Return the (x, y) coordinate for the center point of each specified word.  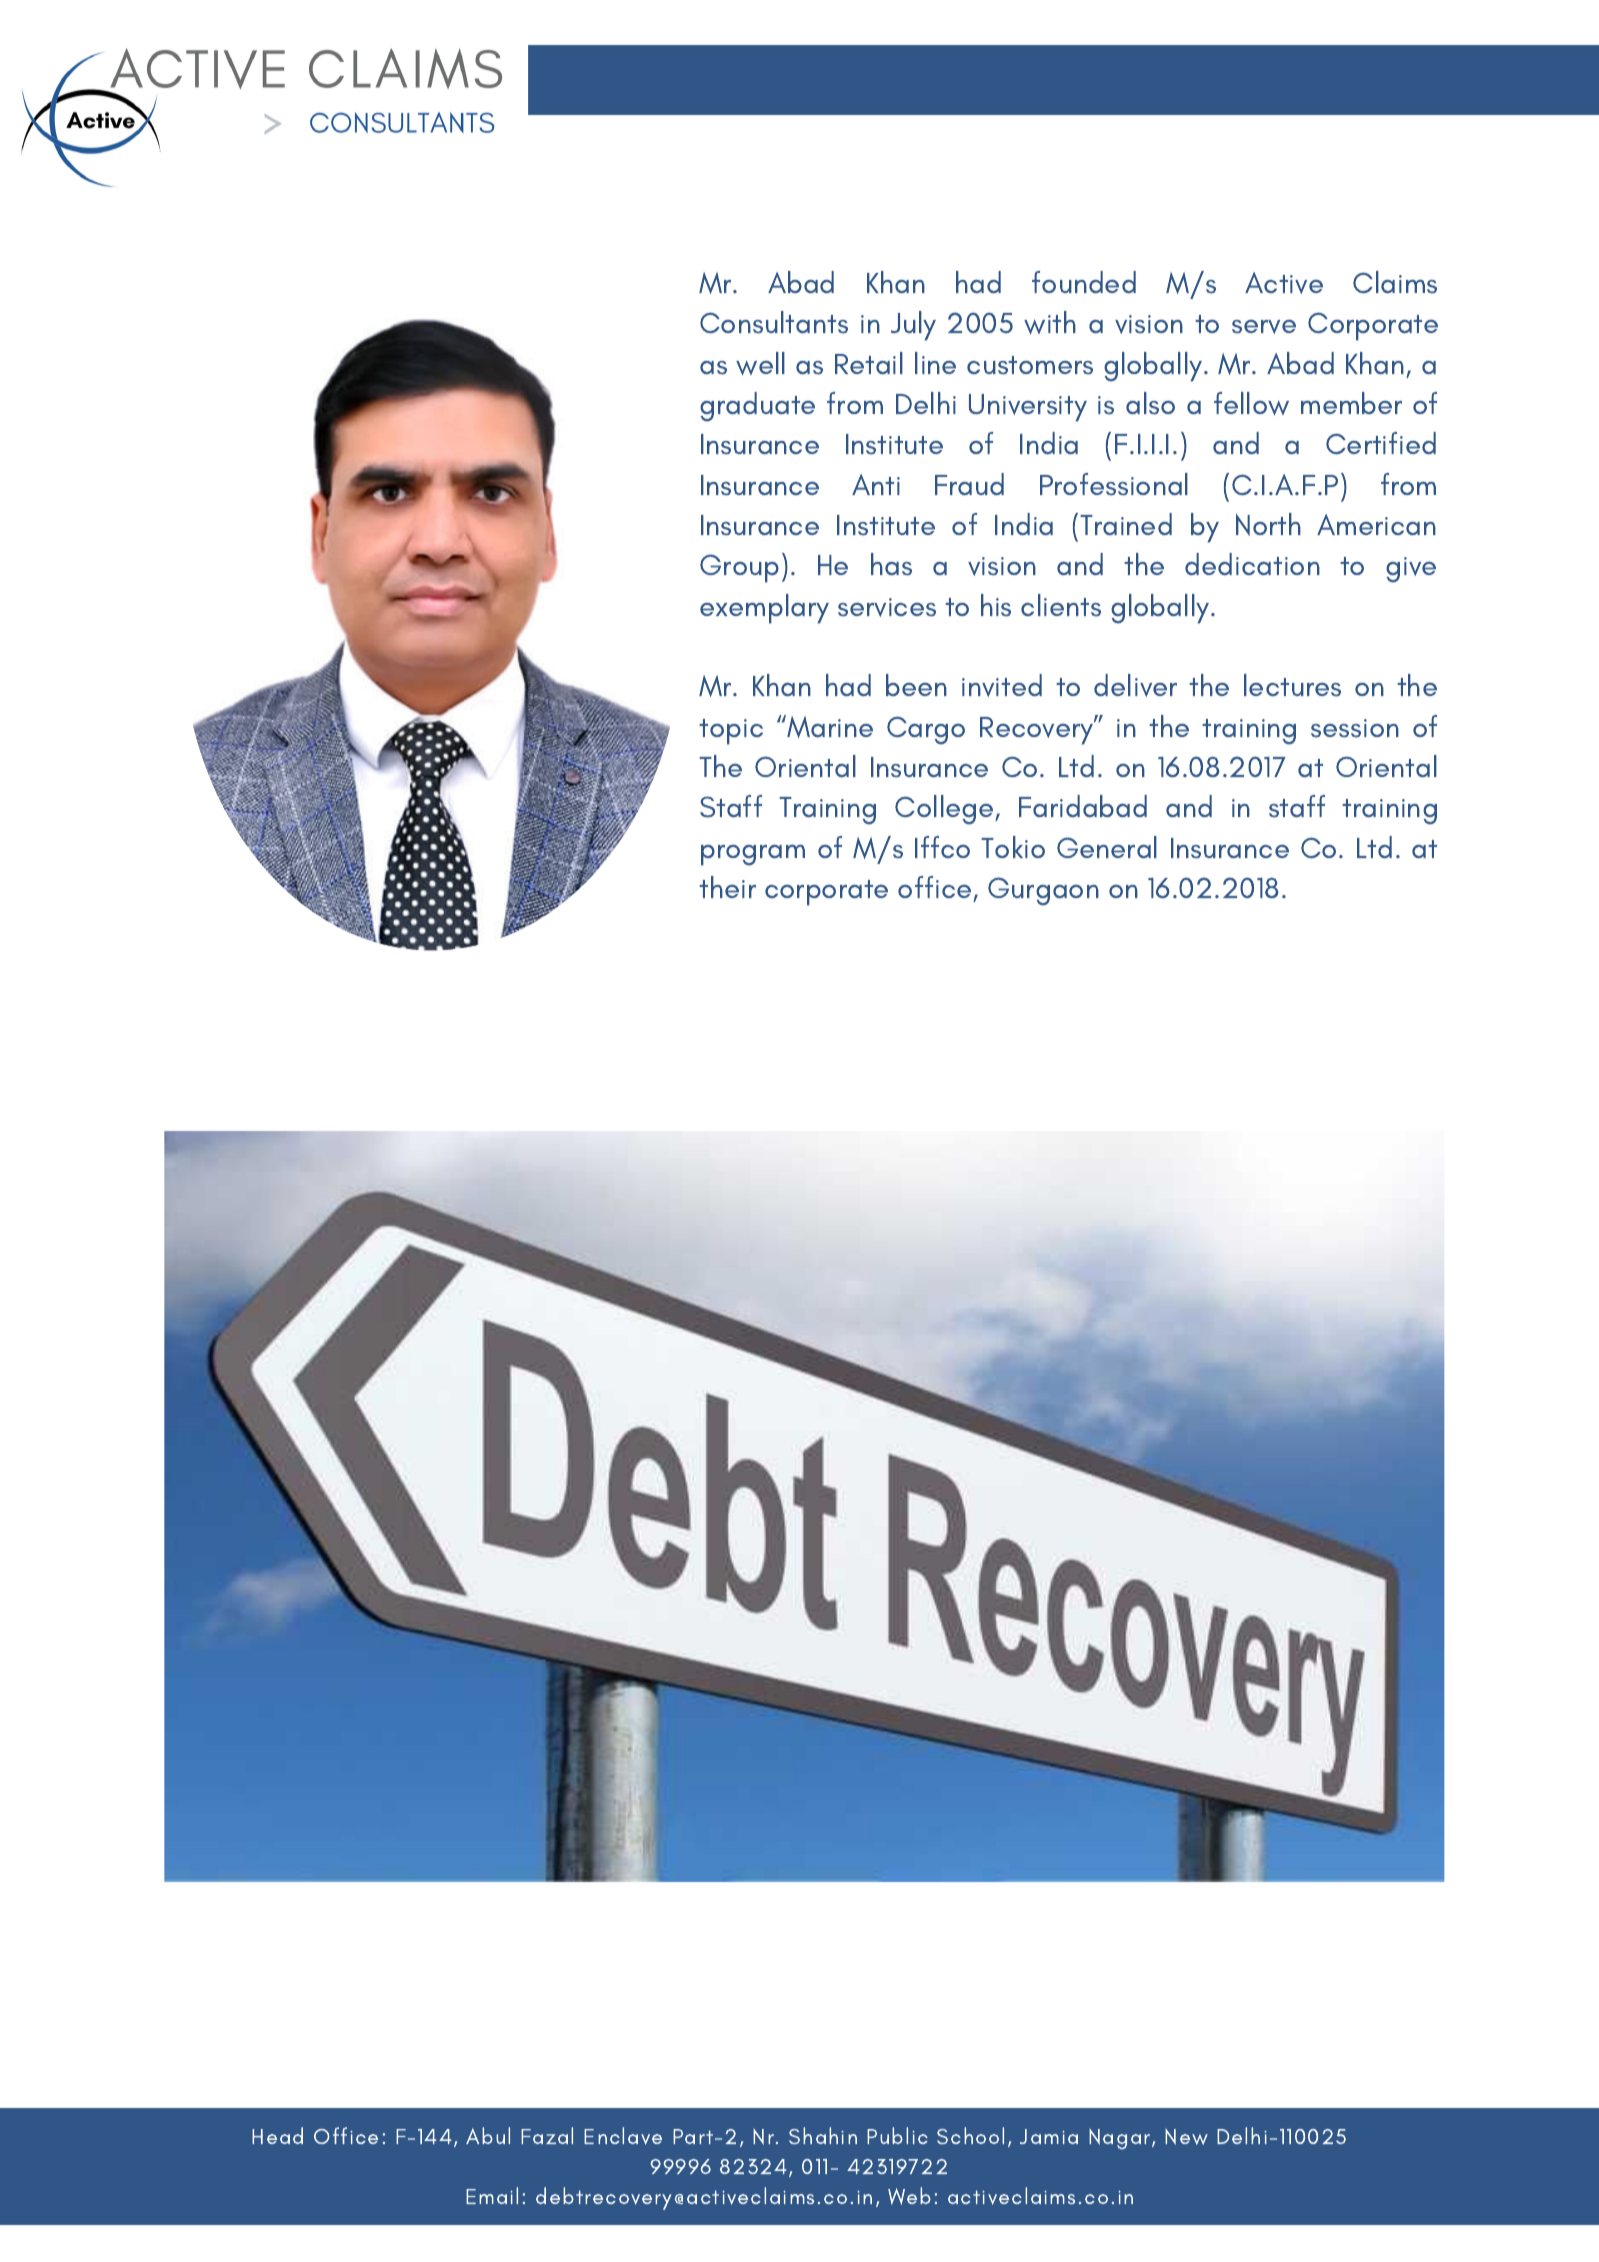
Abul (488, 2135)
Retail (869, 363)
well (760, 364)
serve (1264, 326)
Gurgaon (1043, 891)
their (727, 887)
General (1107, 847)
